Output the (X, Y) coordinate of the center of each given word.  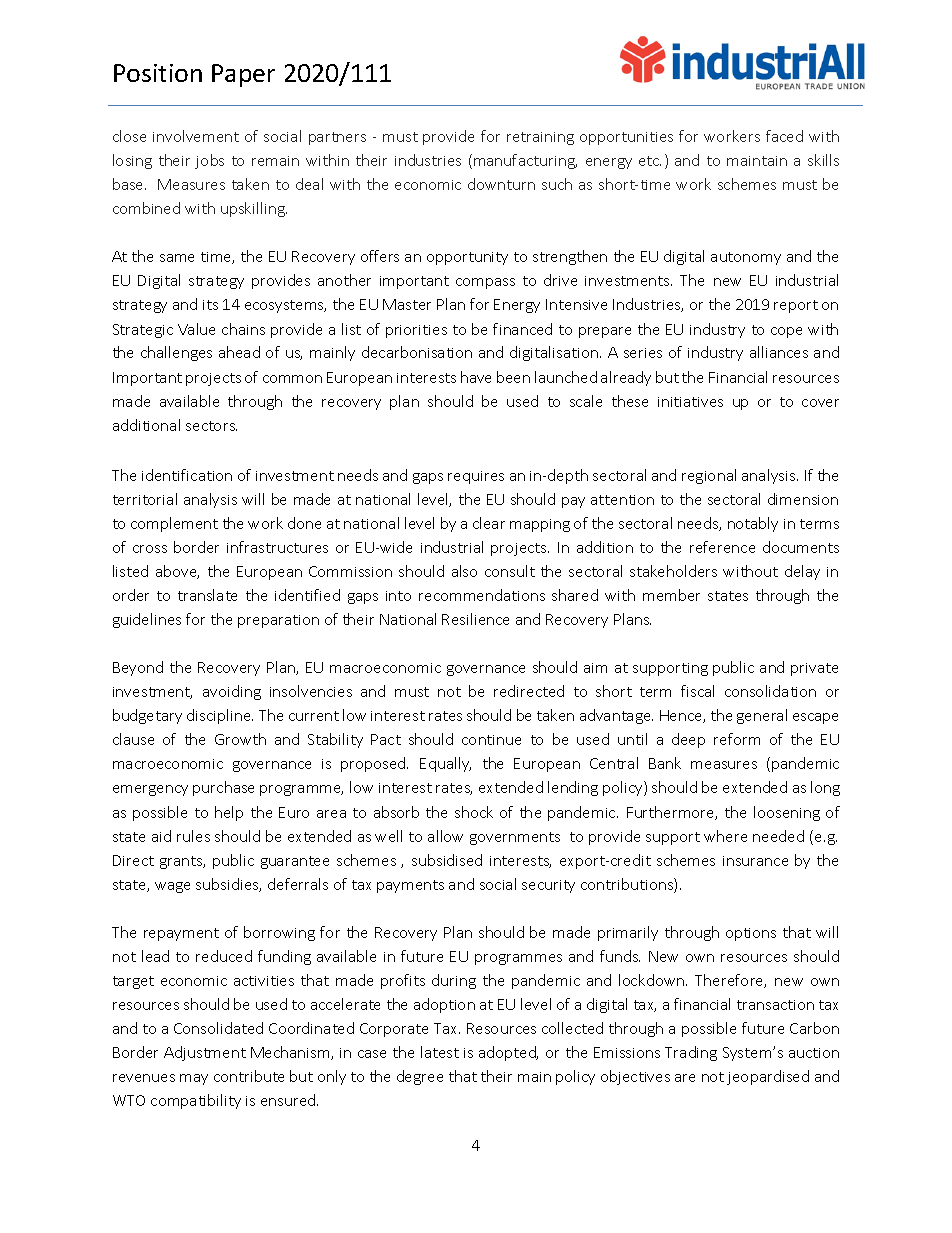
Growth (240, 739)
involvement (196, 136)
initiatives (690, 402)
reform (737, 739)
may (194, 1079)
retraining (540, 138)
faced (784, 136)
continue (491, 740)
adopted (508, 1053)
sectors (211, 426)
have (476, 377)
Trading (691, 1053)
